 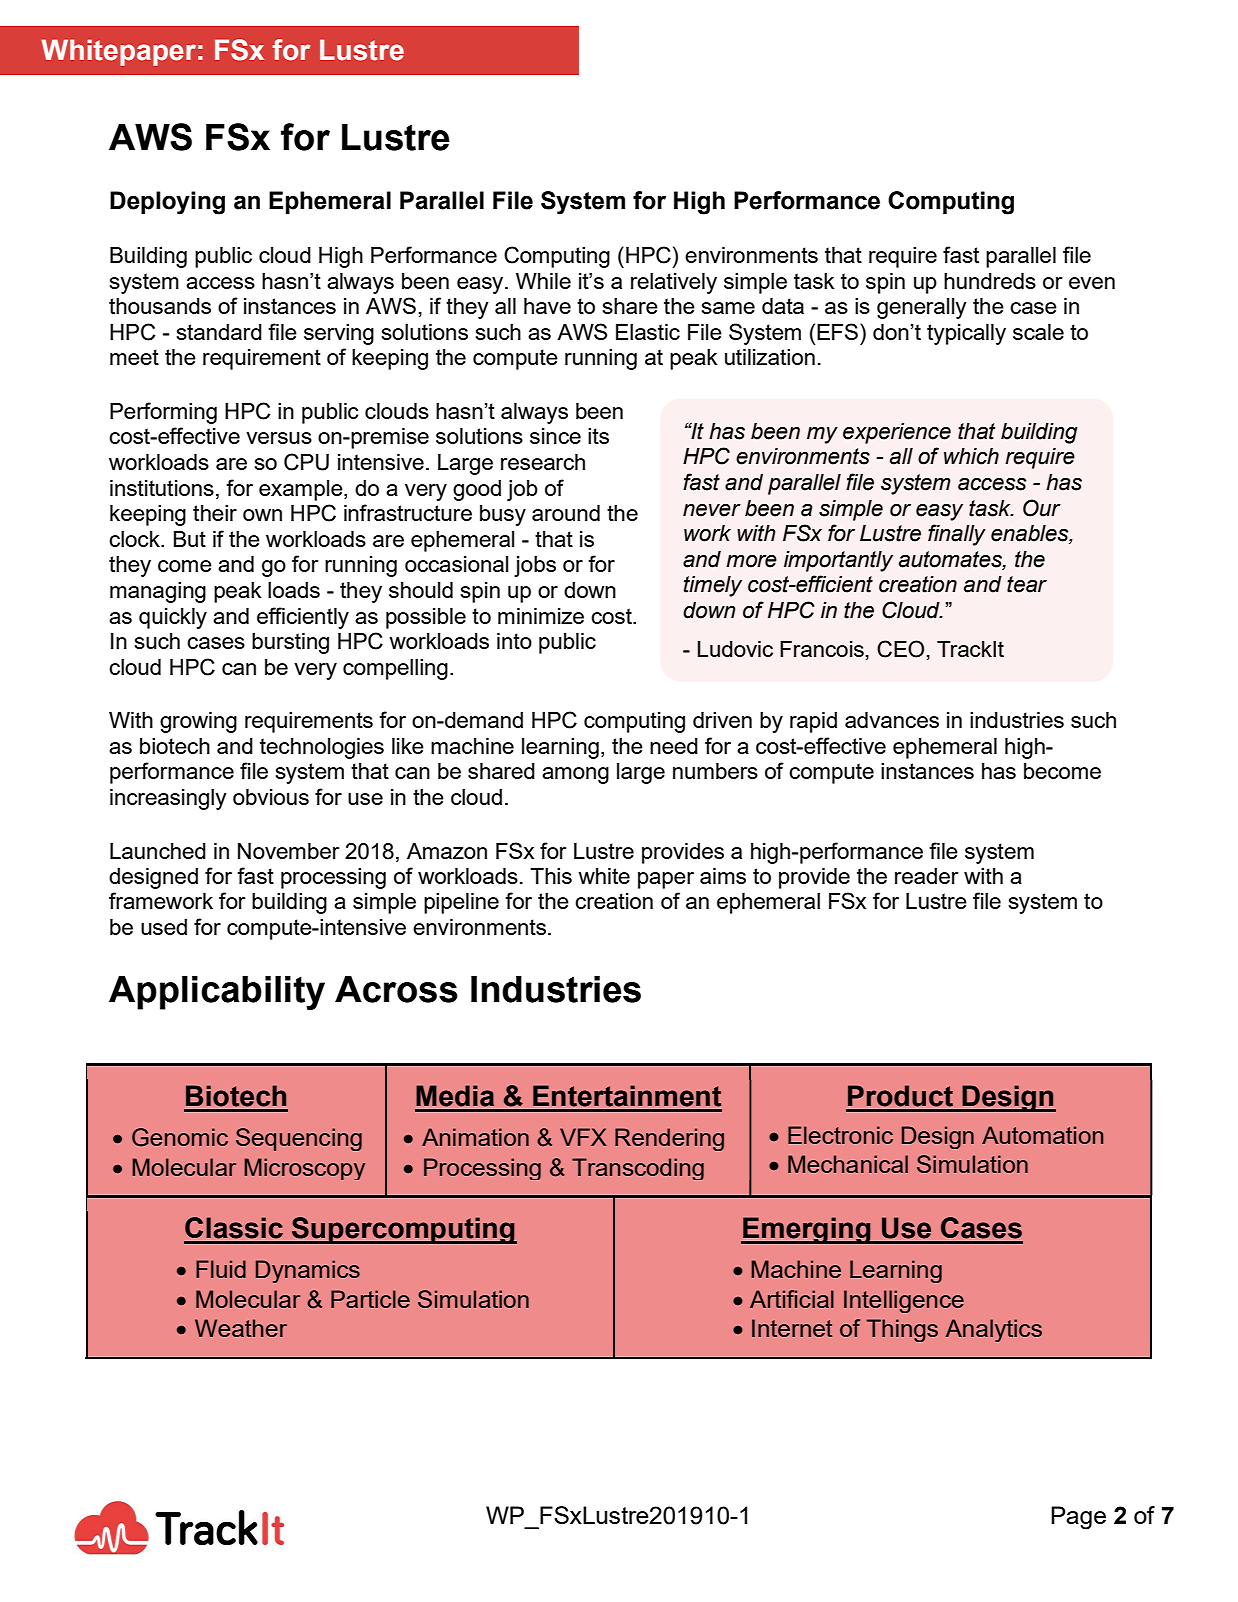 What do you see at coordinates (1078, 1518) in the screenshot?
I see `Page` at bounding box center [1078, 1518].
